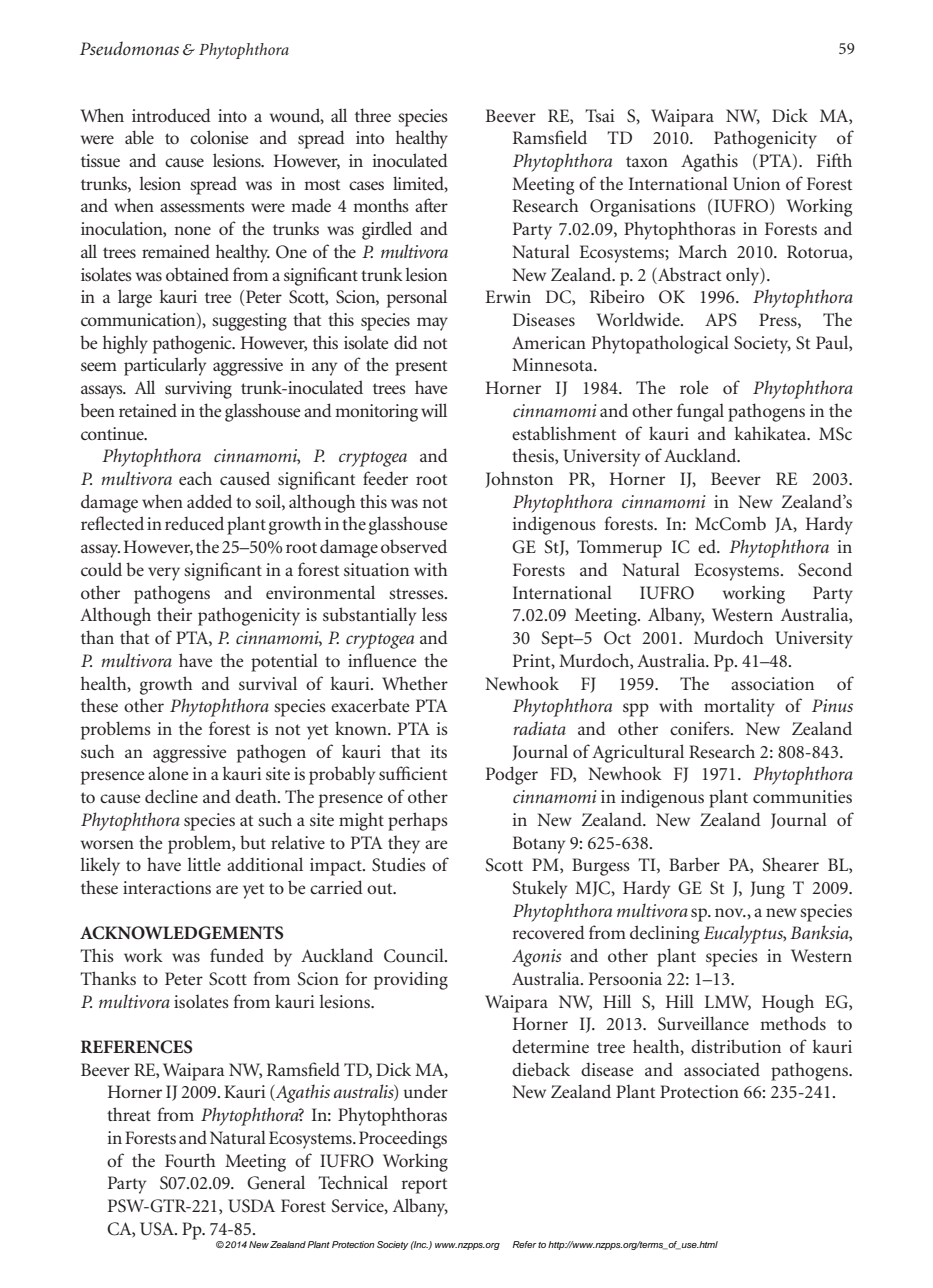 The height and width of the page is (1288, 933). What do you see at coordinates (756, 184) in the page?
I see `Union` at bounding box center [756, 184].
